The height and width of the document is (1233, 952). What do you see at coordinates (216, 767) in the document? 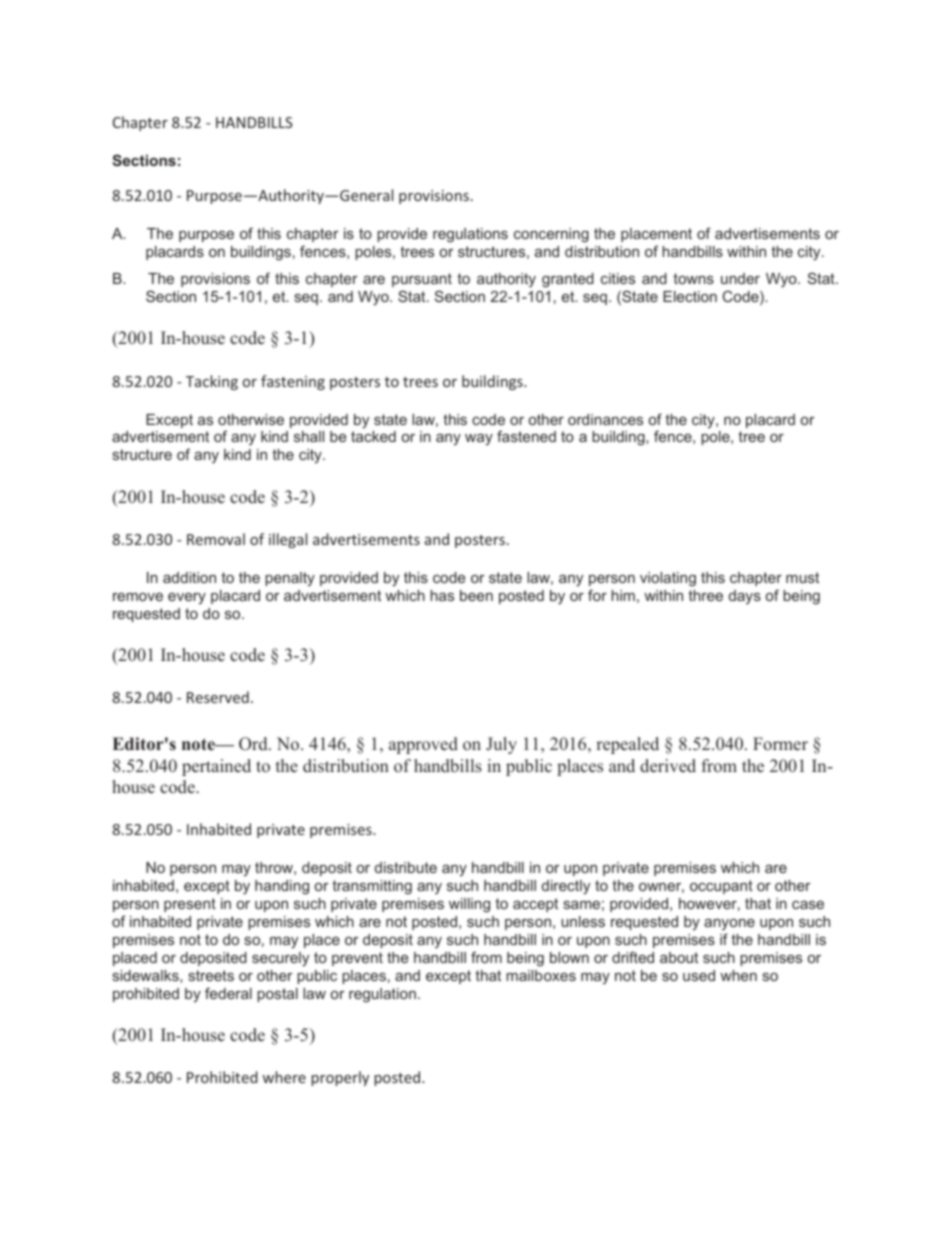
I see `pertained` at bounding box center [216, 767].
